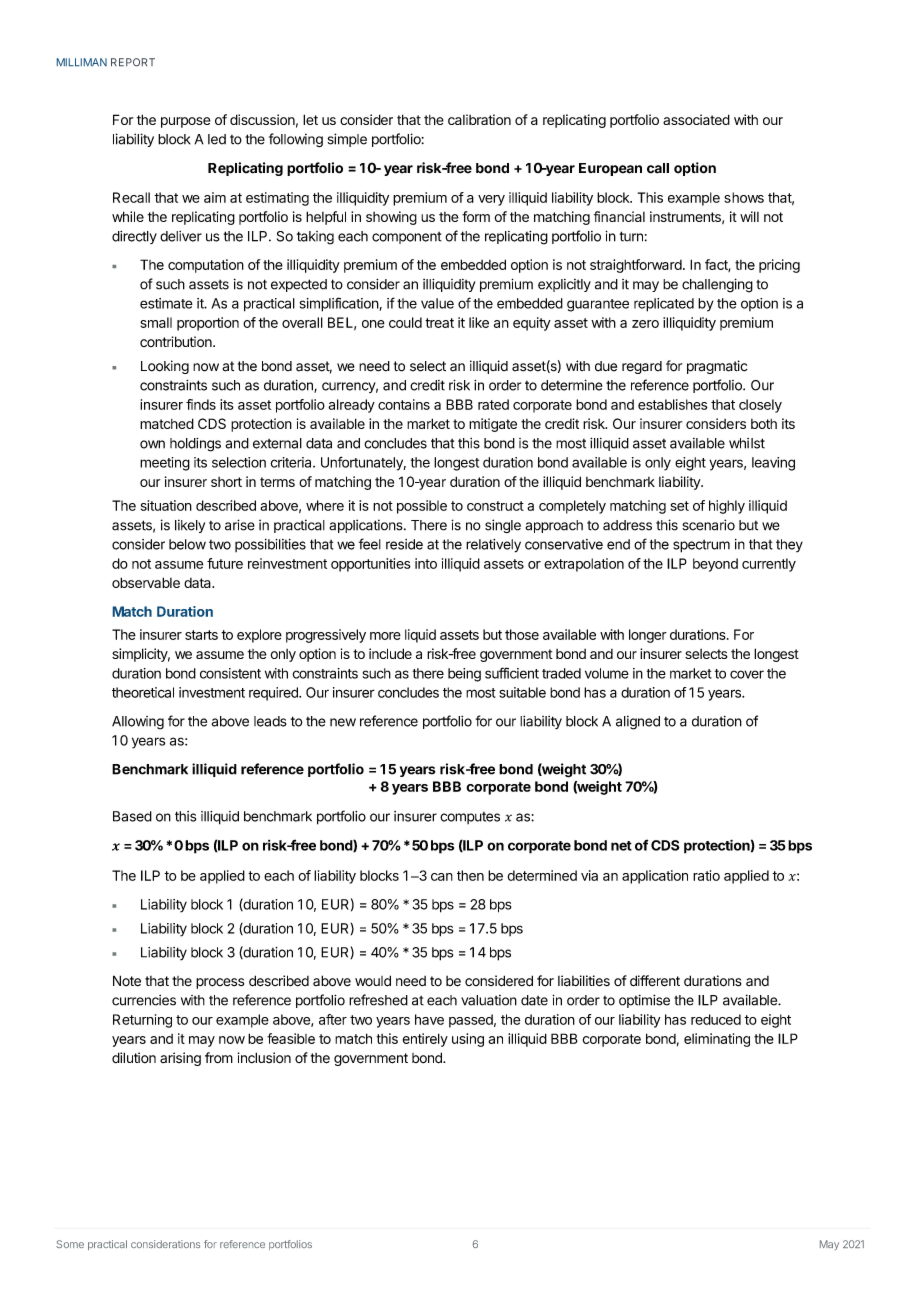  Describe the element at coordinates (717, 367) in the screenshot. I see `pragmatic` at that location.
